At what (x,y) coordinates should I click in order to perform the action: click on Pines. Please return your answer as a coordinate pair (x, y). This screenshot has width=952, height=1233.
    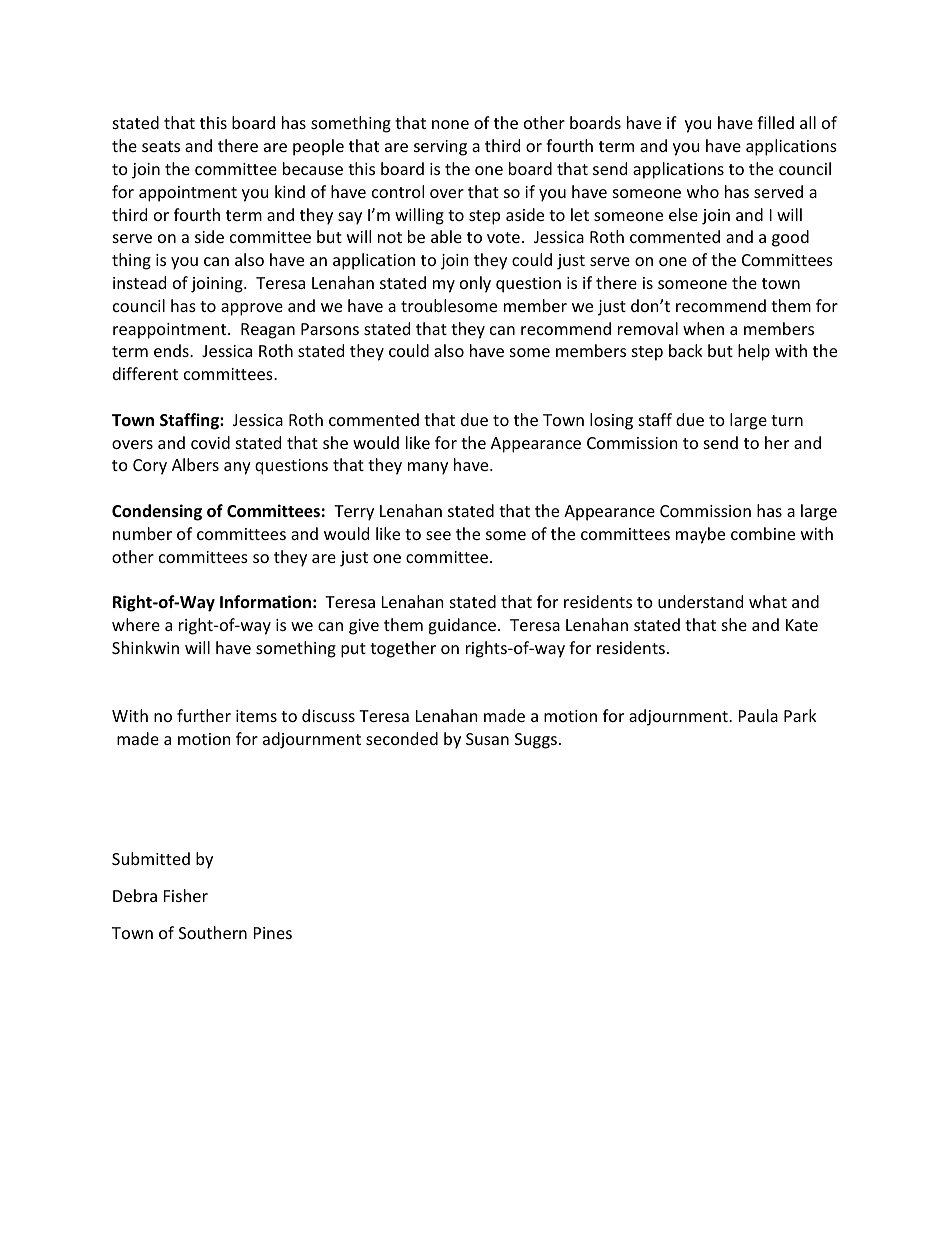
    Looking at the image, I should click on (273, 933).
